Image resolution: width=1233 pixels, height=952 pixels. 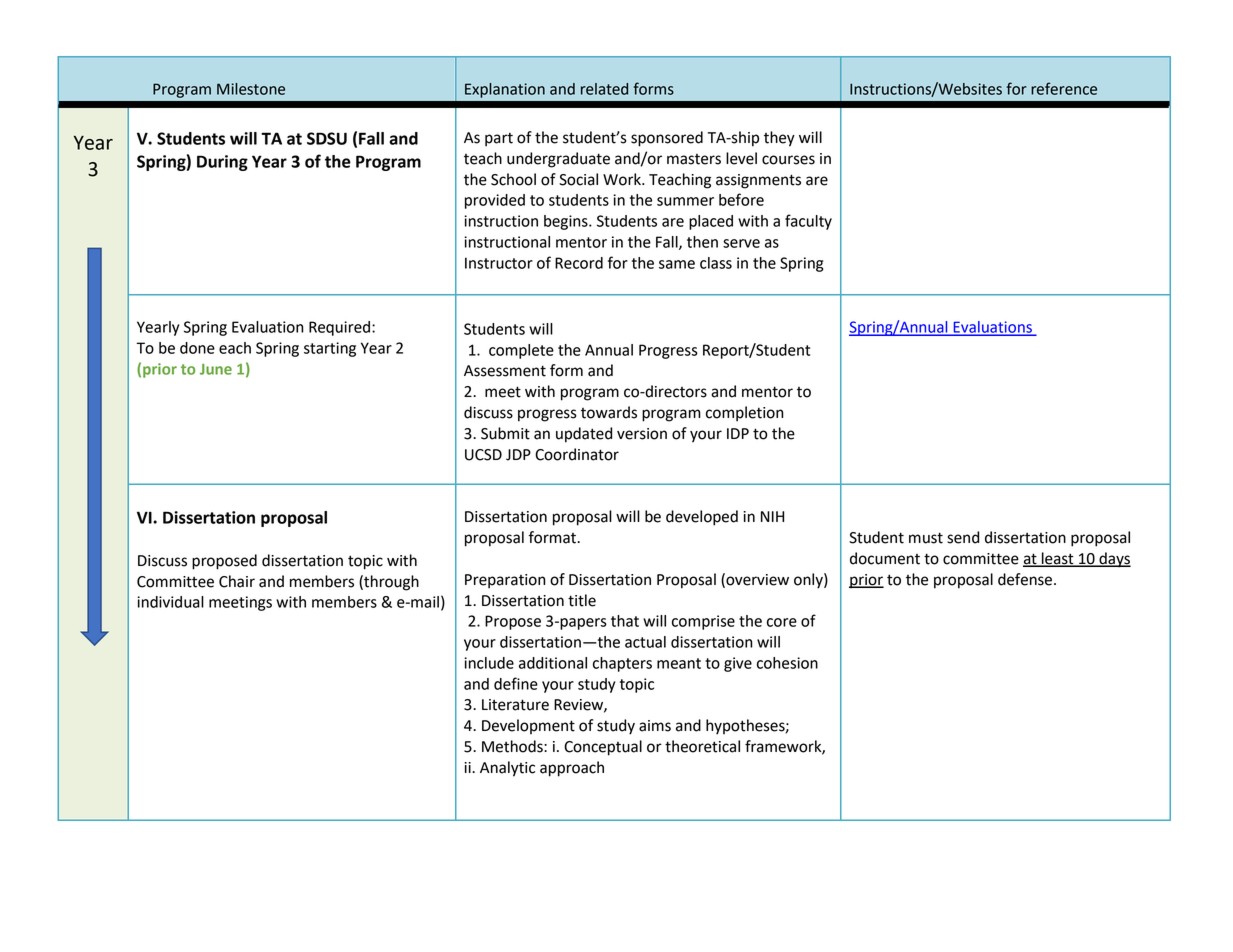 I want to click on faculty, so click(x=808, y=222).
